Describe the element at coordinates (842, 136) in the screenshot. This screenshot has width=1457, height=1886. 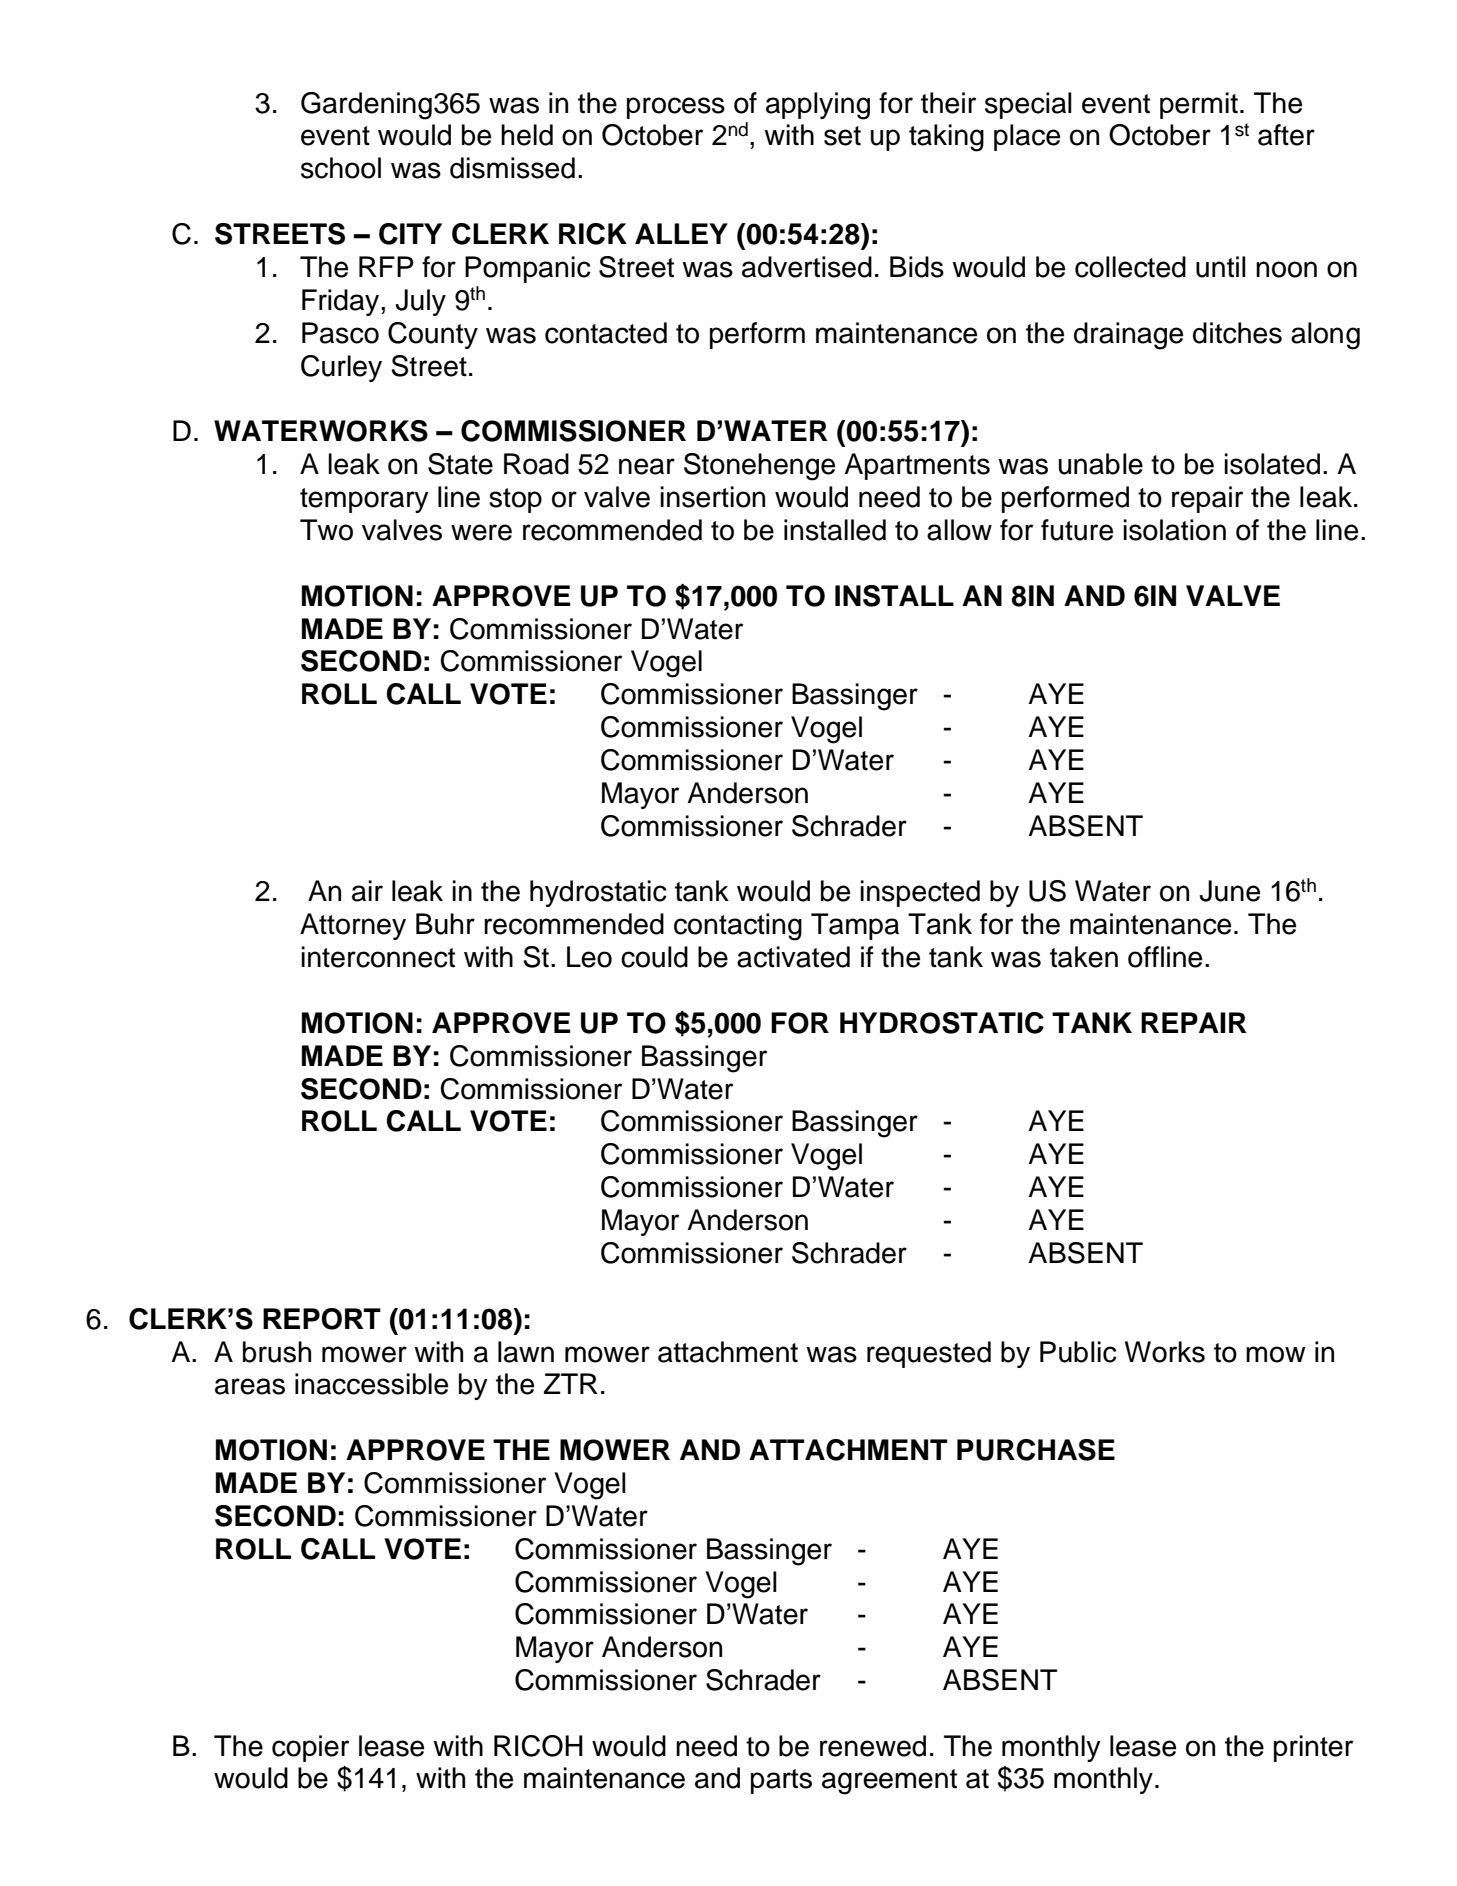
I see `set` at that location.
